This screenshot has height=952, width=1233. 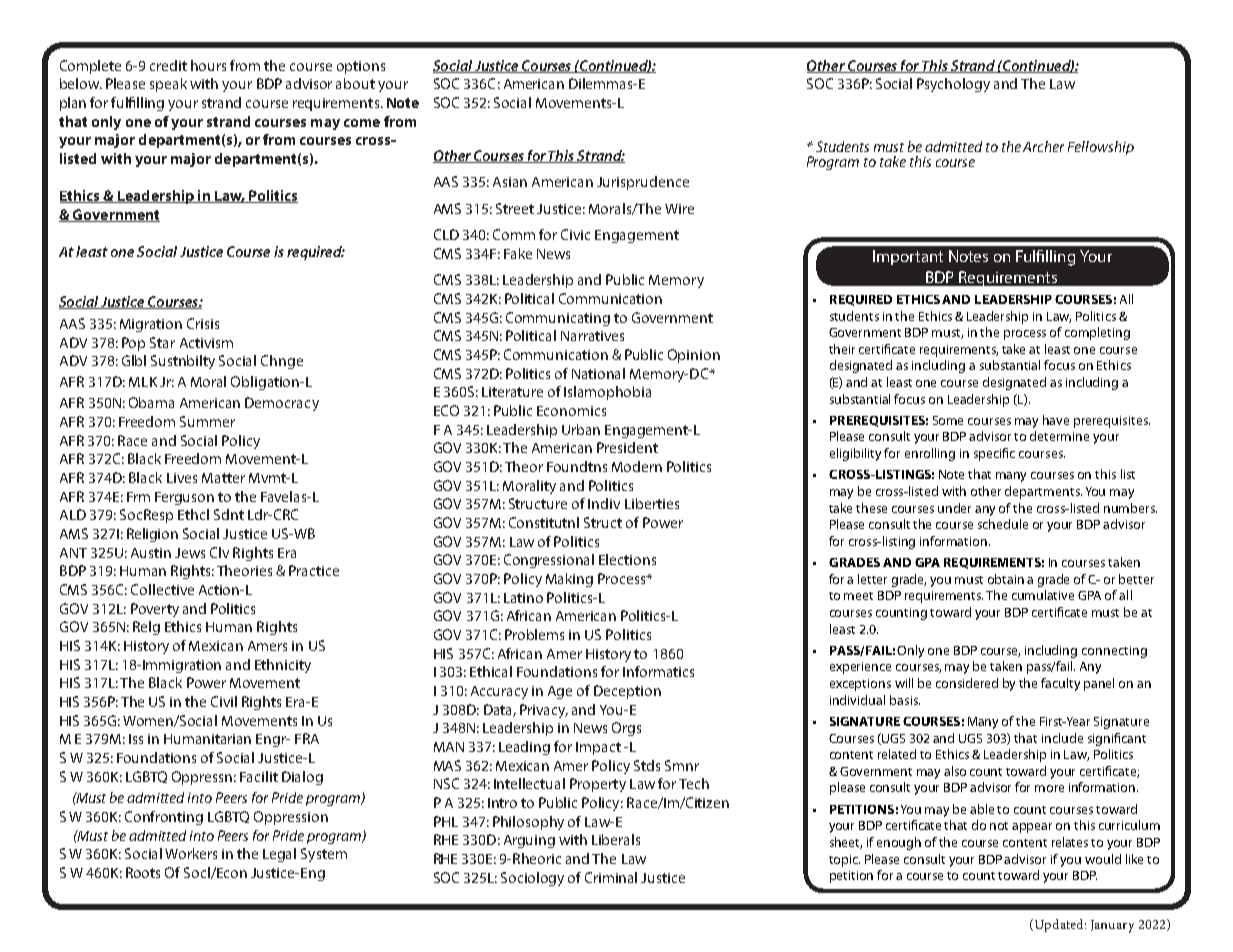 What do you see at coordinates (611, 877) in the screenshot?
I see `Criminal` at bounding box center [611, 877].
